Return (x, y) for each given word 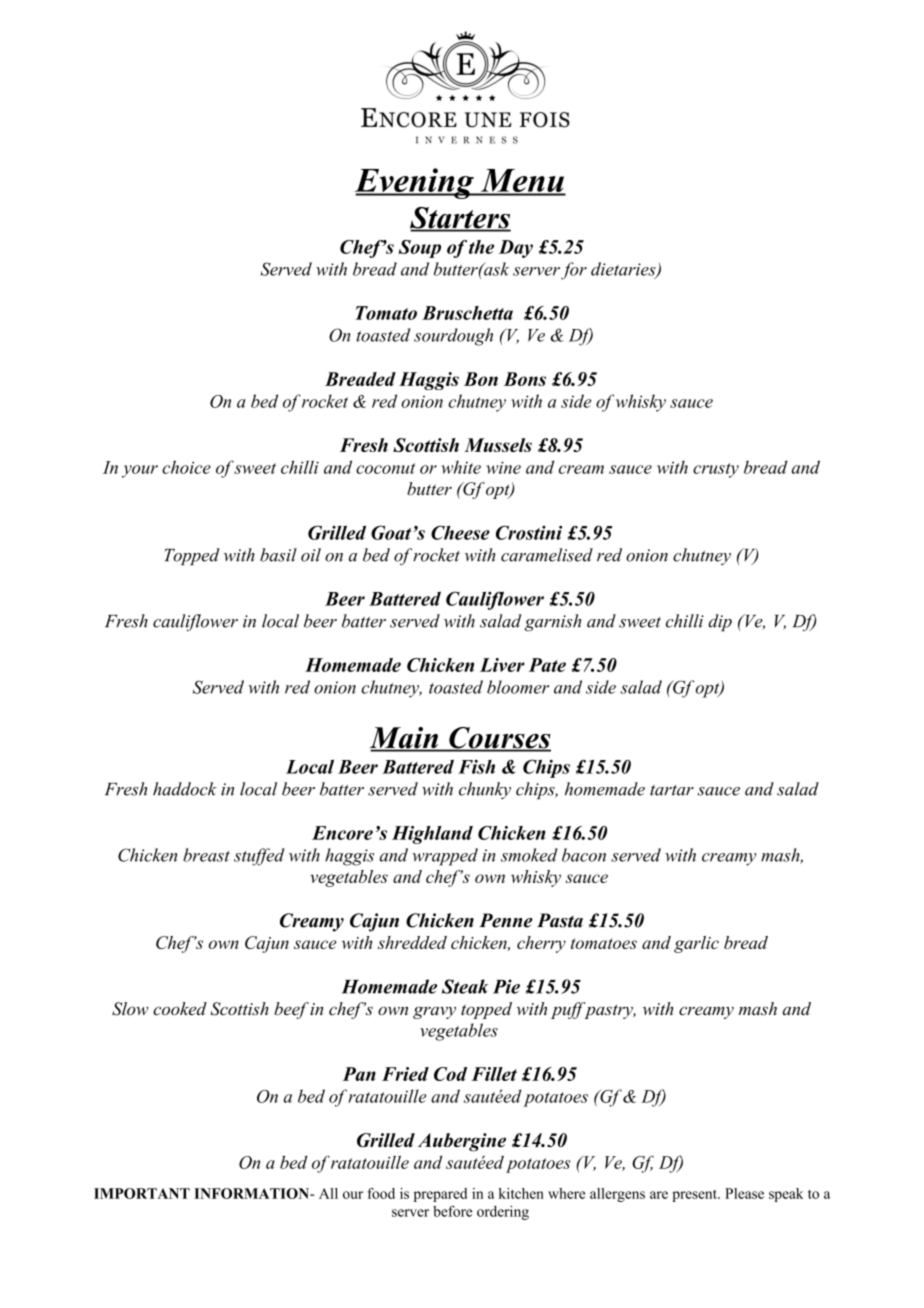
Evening (415, 183)
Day (516, 249)
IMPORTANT (142, 1193)
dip (720, 622)
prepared (440, 1195)
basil (278, 555)
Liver (502, 665)
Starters (460, 219)
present (695, 1196)
